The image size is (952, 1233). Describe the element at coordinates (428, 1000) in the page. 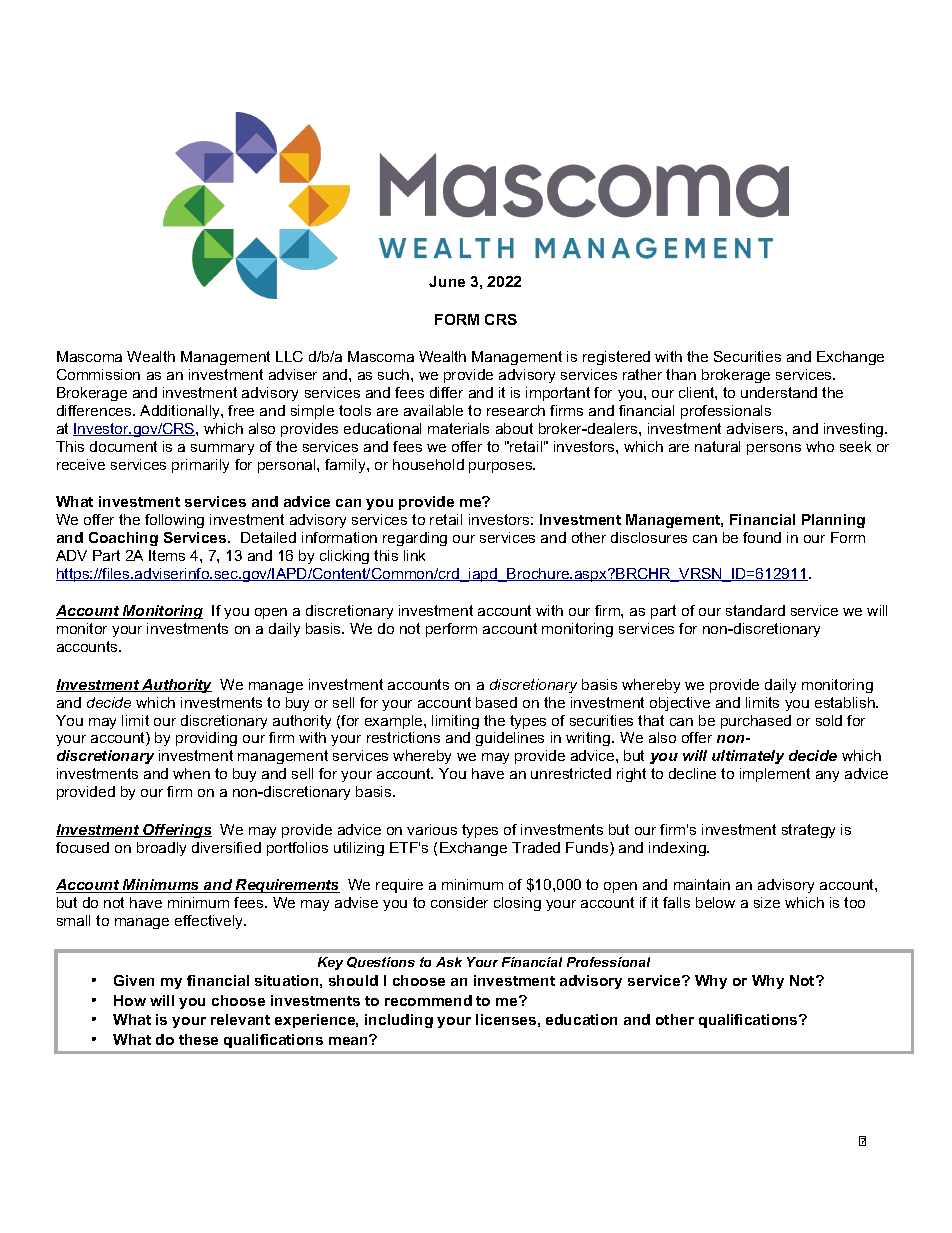

I see `recommend` at that location.
